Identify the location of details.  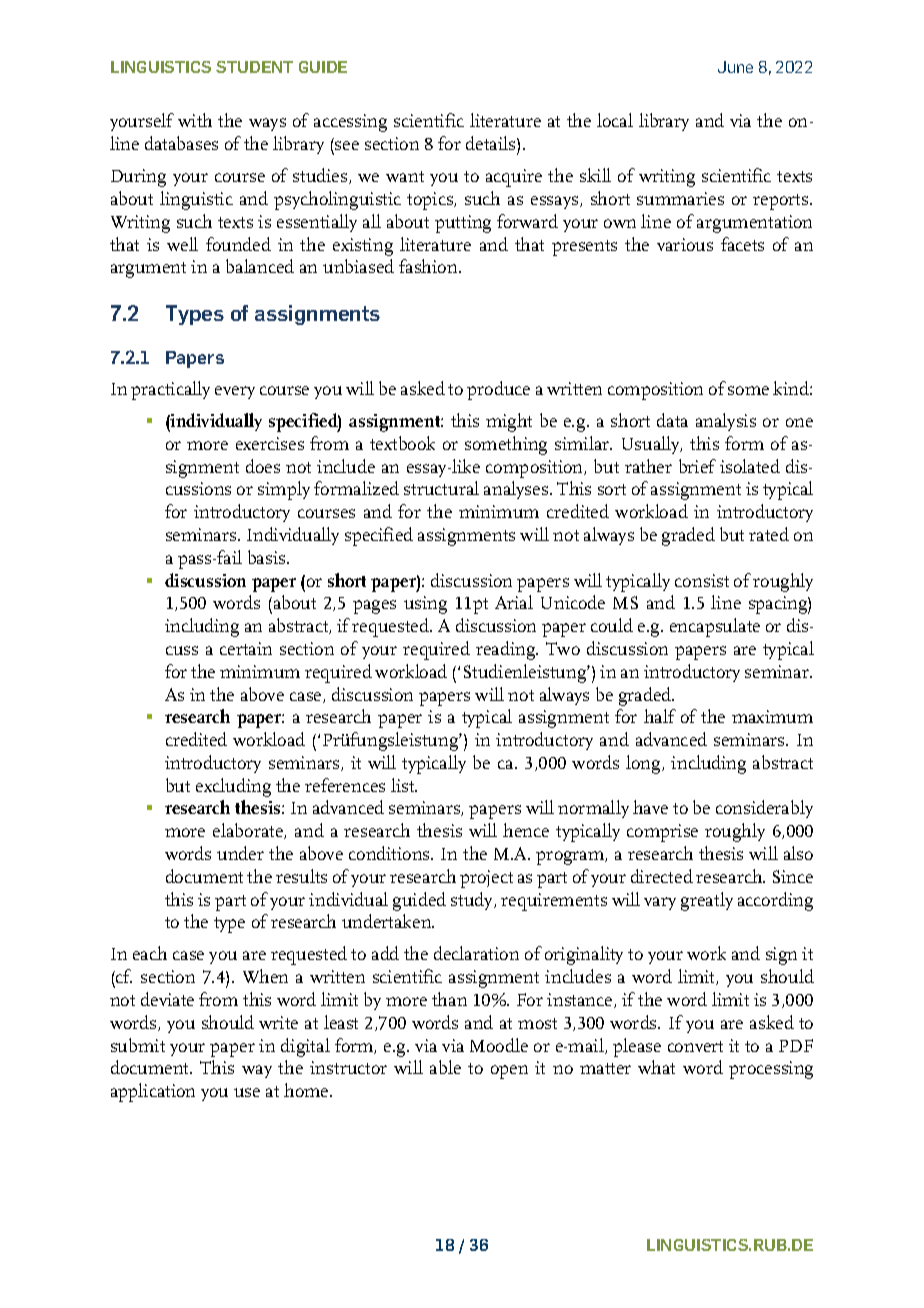
(492, 143).
